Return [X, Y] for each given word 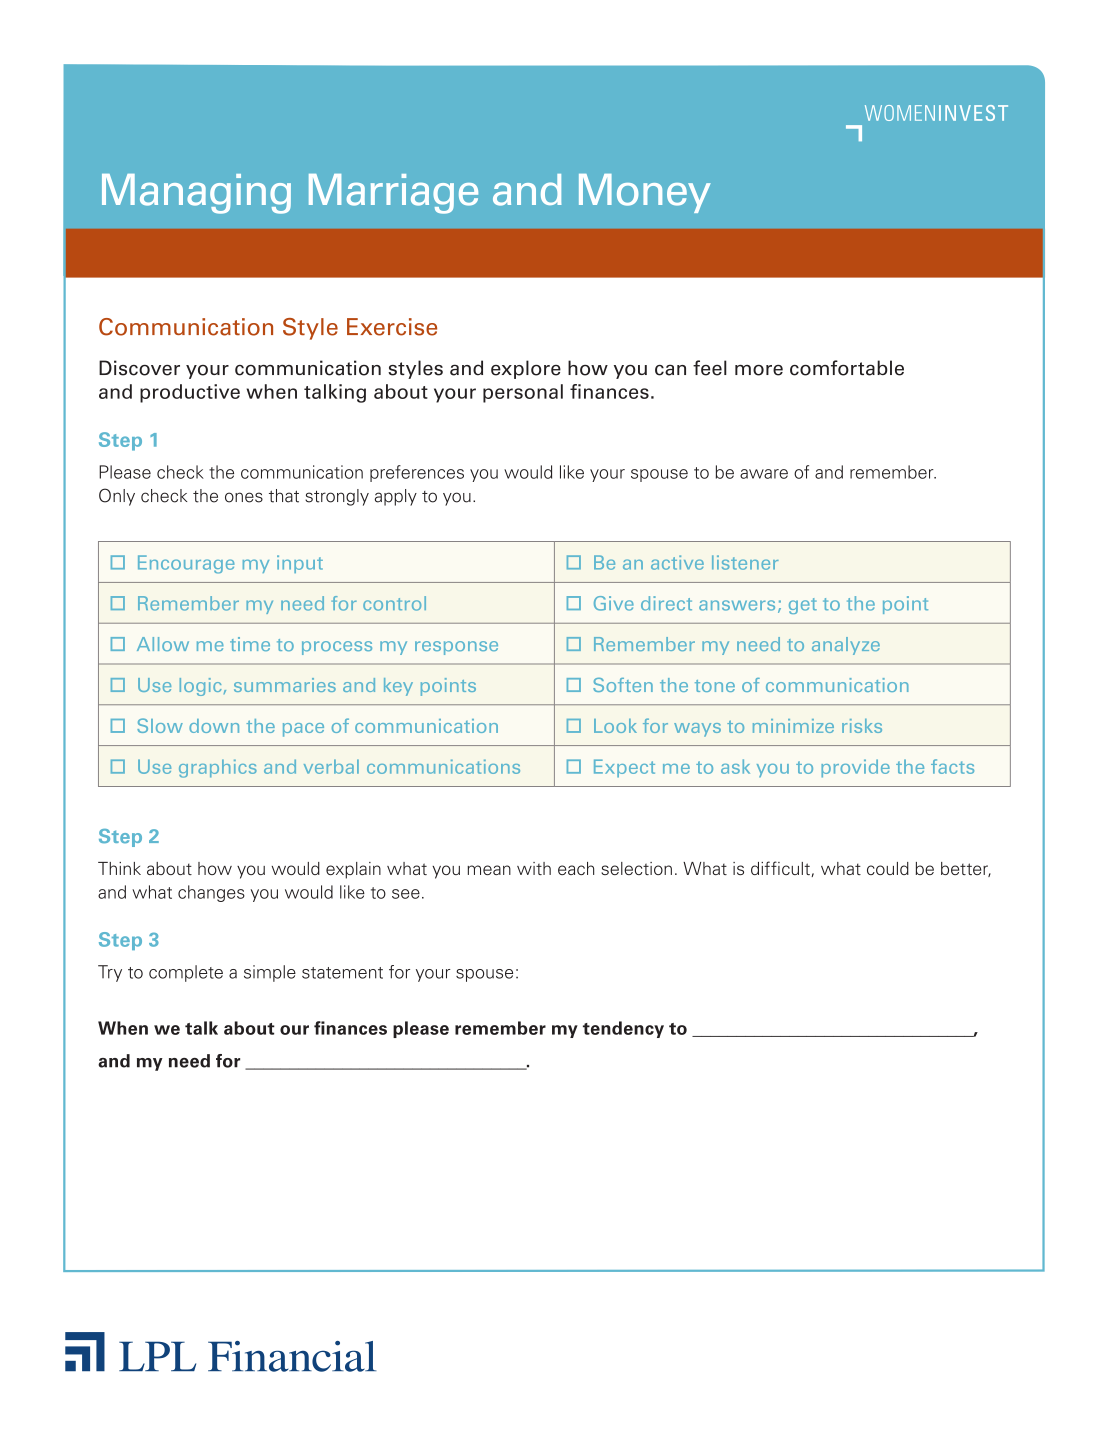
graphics [218, 768]
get [803, 606]
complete [186, 973]
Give [614, 603]
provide [855, 768]
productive [190, 393]
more [759, 370]
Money [645, 193]
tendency [623, 1029]
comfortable [847, 368]
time [250, 644]
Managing [196, 194]
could [888, 868]
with [534, 868]
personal [523, 393]
